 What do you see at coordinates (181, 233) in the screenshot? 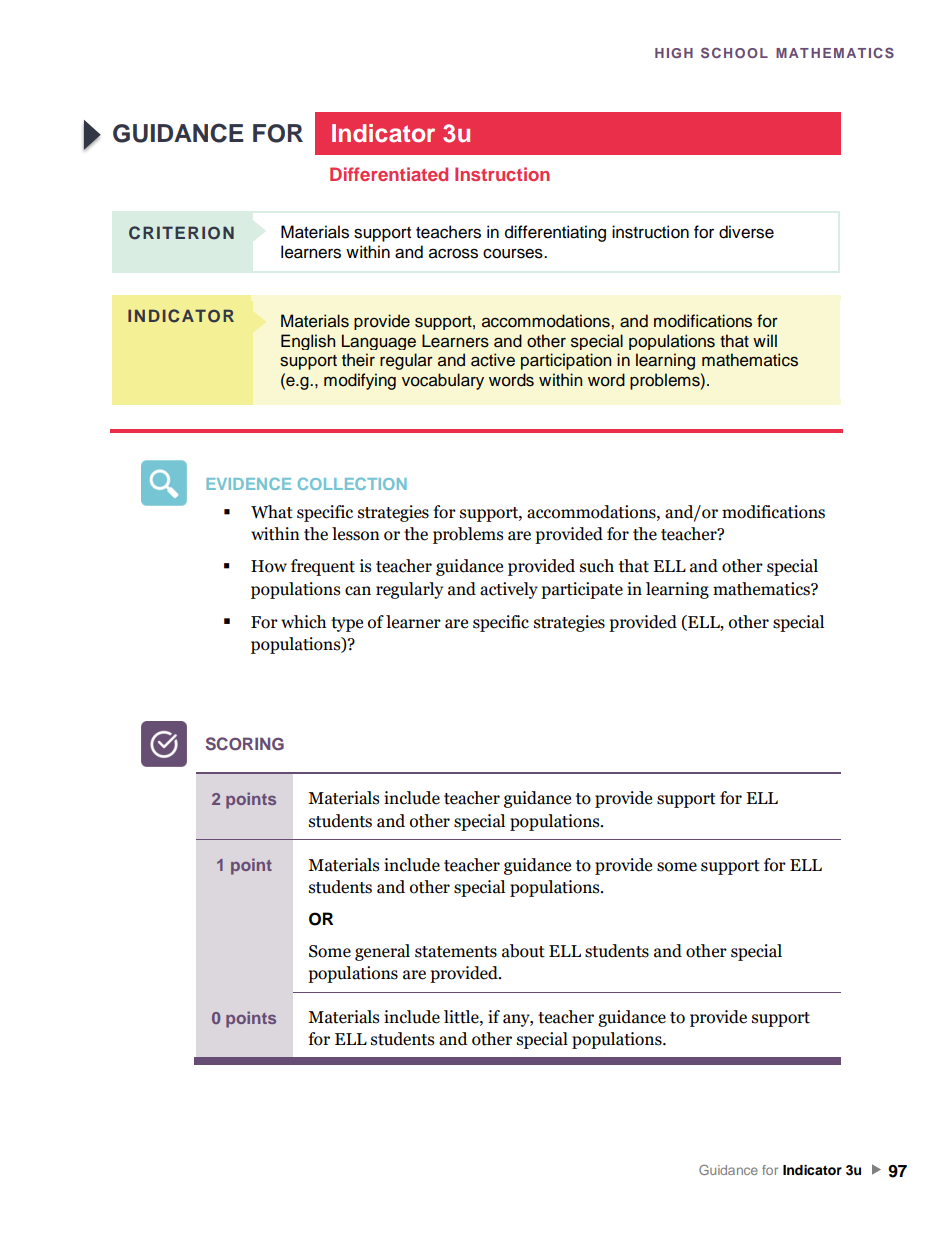
I see `CRITERION` at bounding box center [181, 233].
